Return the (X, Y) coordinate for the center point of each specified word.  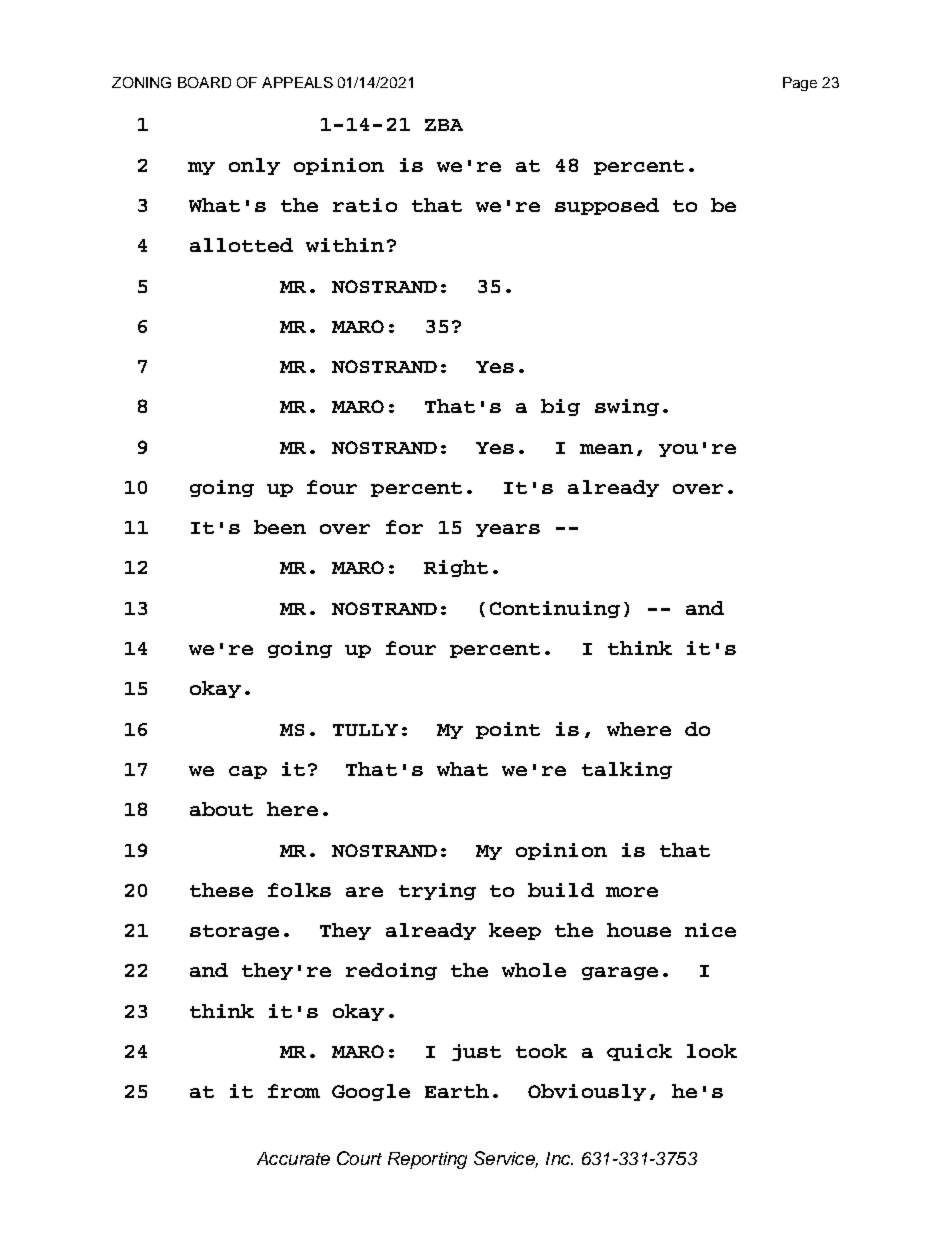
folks (299, 890)
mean (606, 449)
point (508, 730)
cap (248, 772)
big (560, 407)
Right (456, 568)
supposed (607, 206)
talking (627, 770)
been (280, 527)
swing (627, 407)
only (254, 166)
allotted (241, 245)
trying (437, 891)
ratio (365, 205)
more (632, 892)
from (294, 1091)
